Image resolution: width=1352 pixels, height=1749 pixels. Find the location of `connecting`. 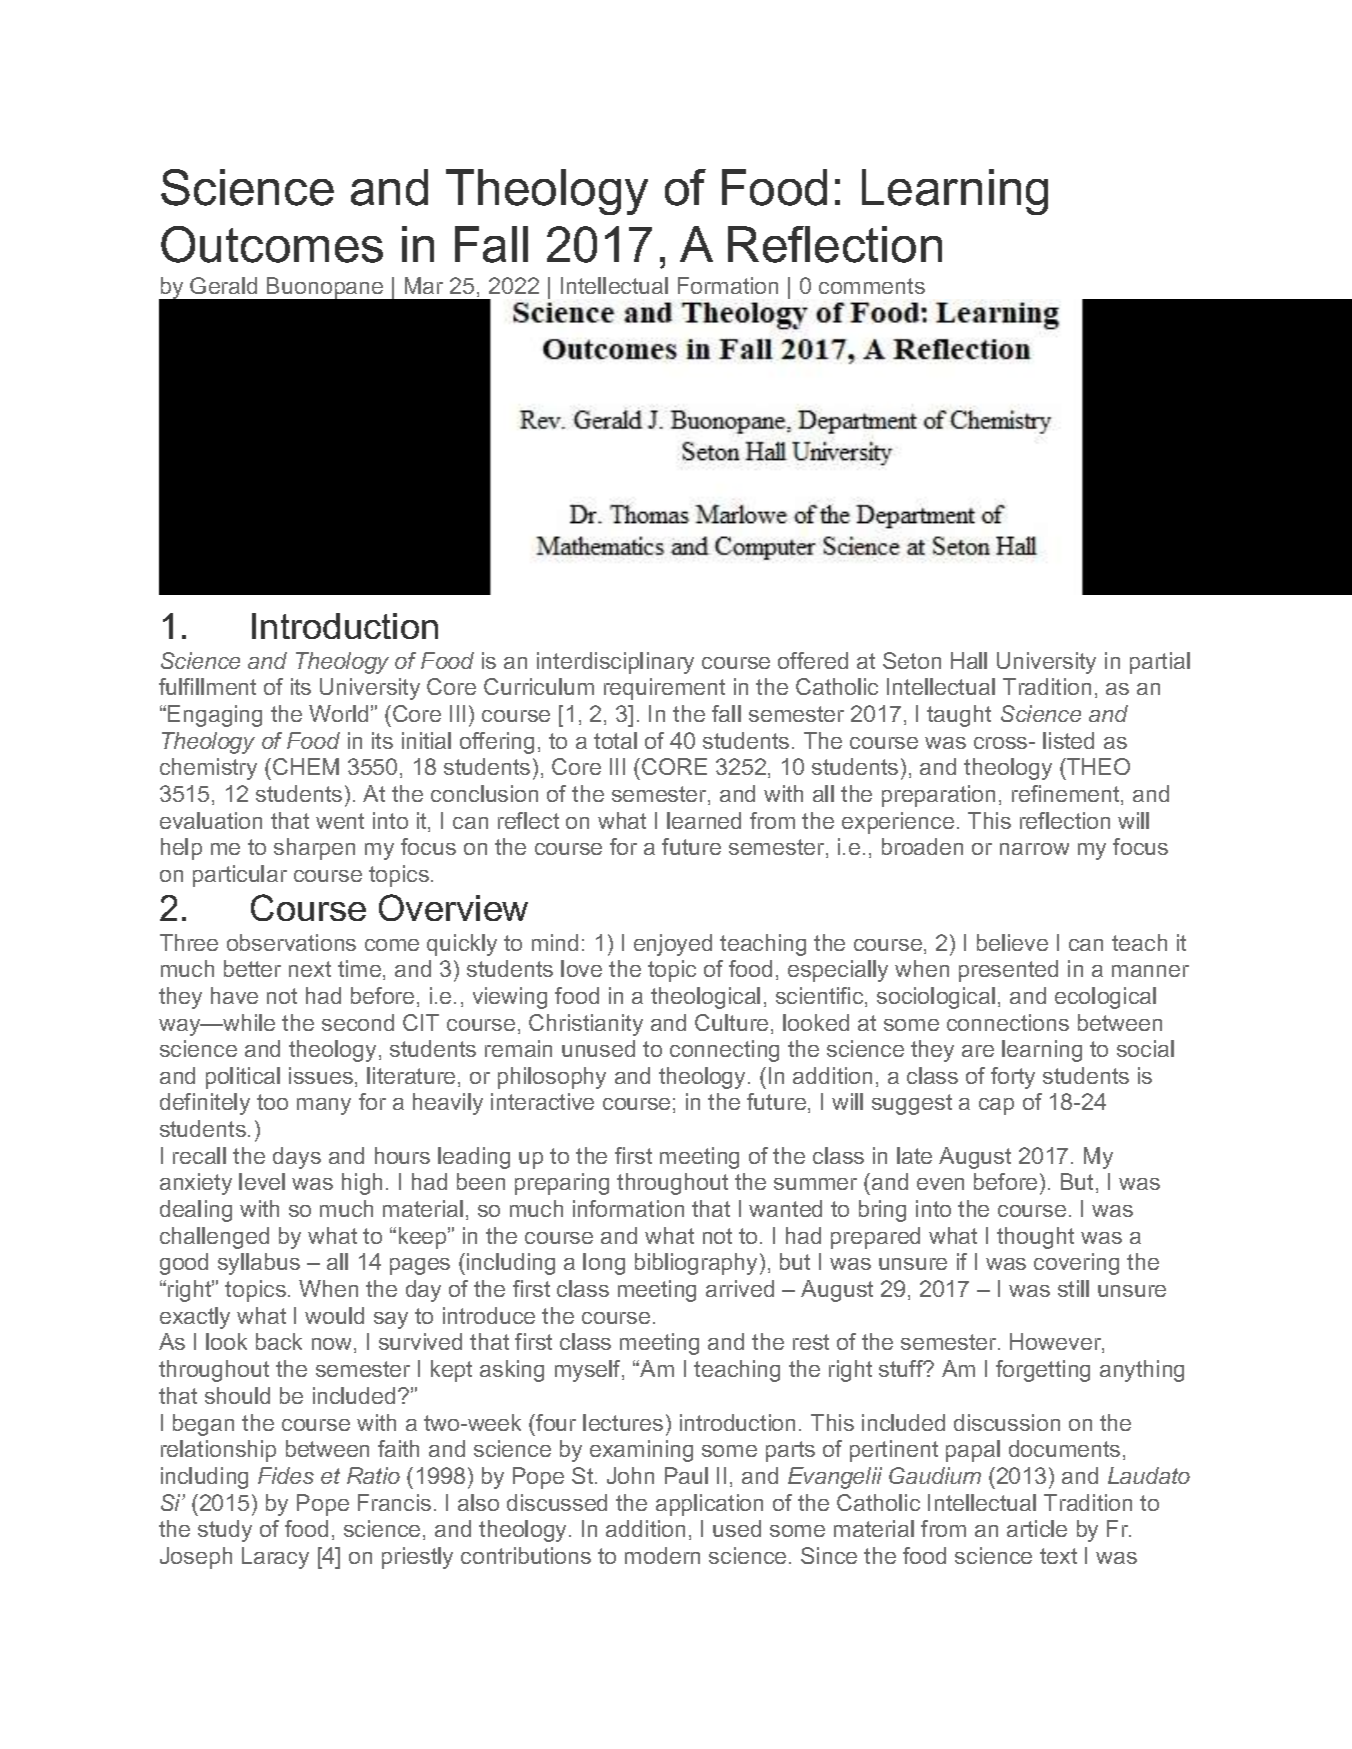

connecting is located at coordinates (724, 1051).
